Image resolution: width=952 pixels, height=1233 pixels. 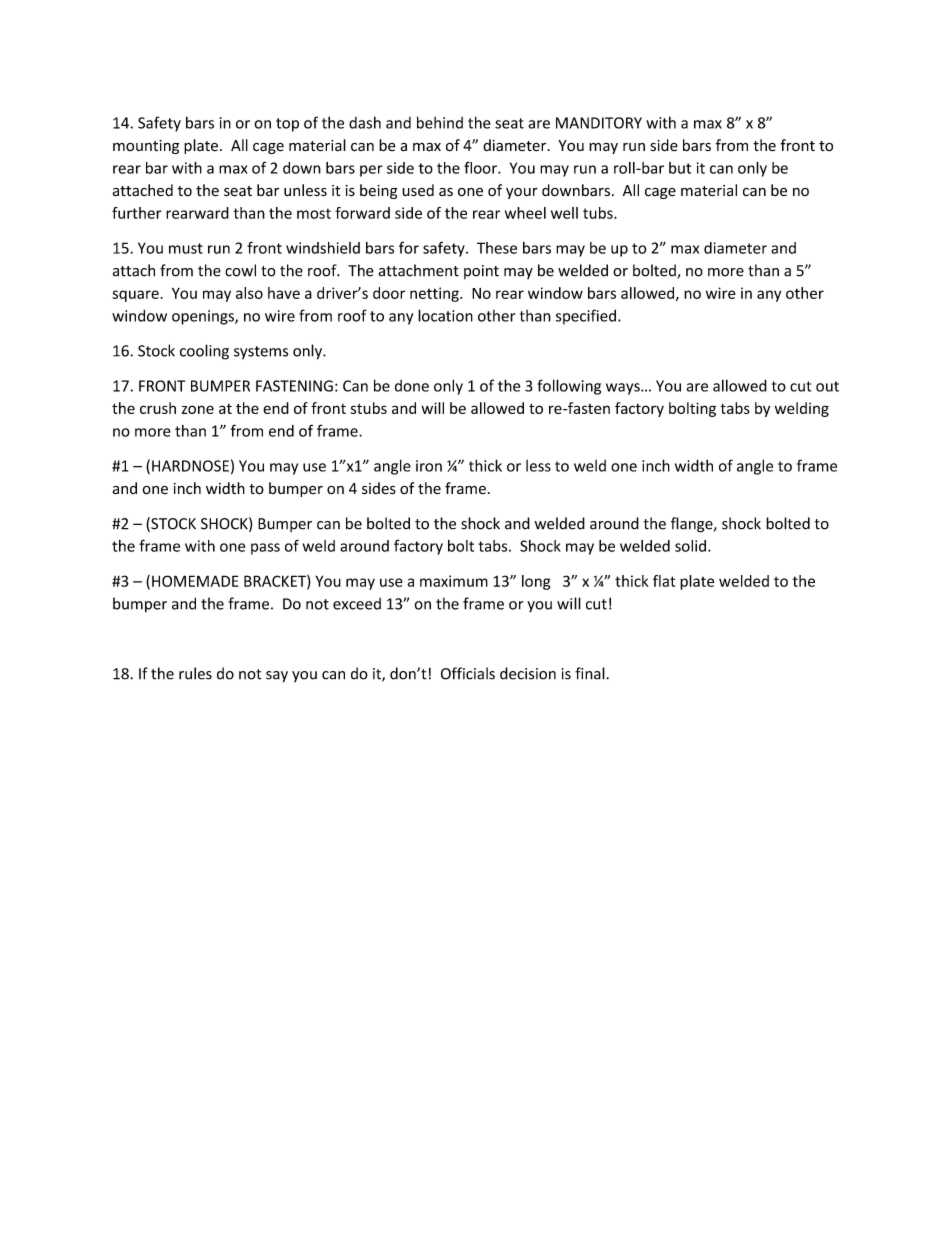 What do you see at coordinates (198, 409) in the document?
I see `zone` at bounding box center [198, 409].
